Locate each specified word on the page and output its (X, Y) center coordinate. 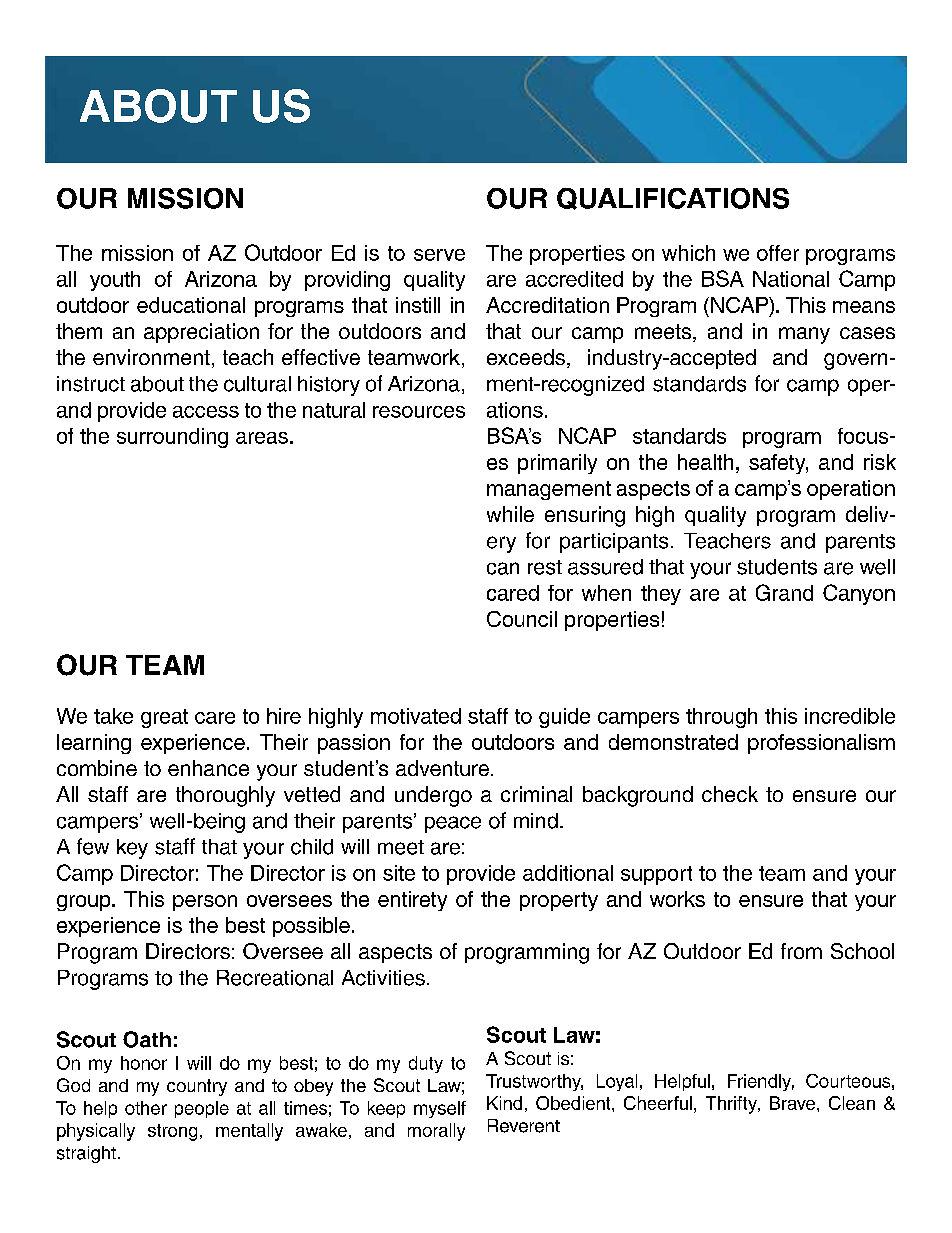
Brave (794, 1103)
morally (436, 1132)
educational (191, 305)
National (791, 279)
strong (172, 1132)
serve (439, 255)
